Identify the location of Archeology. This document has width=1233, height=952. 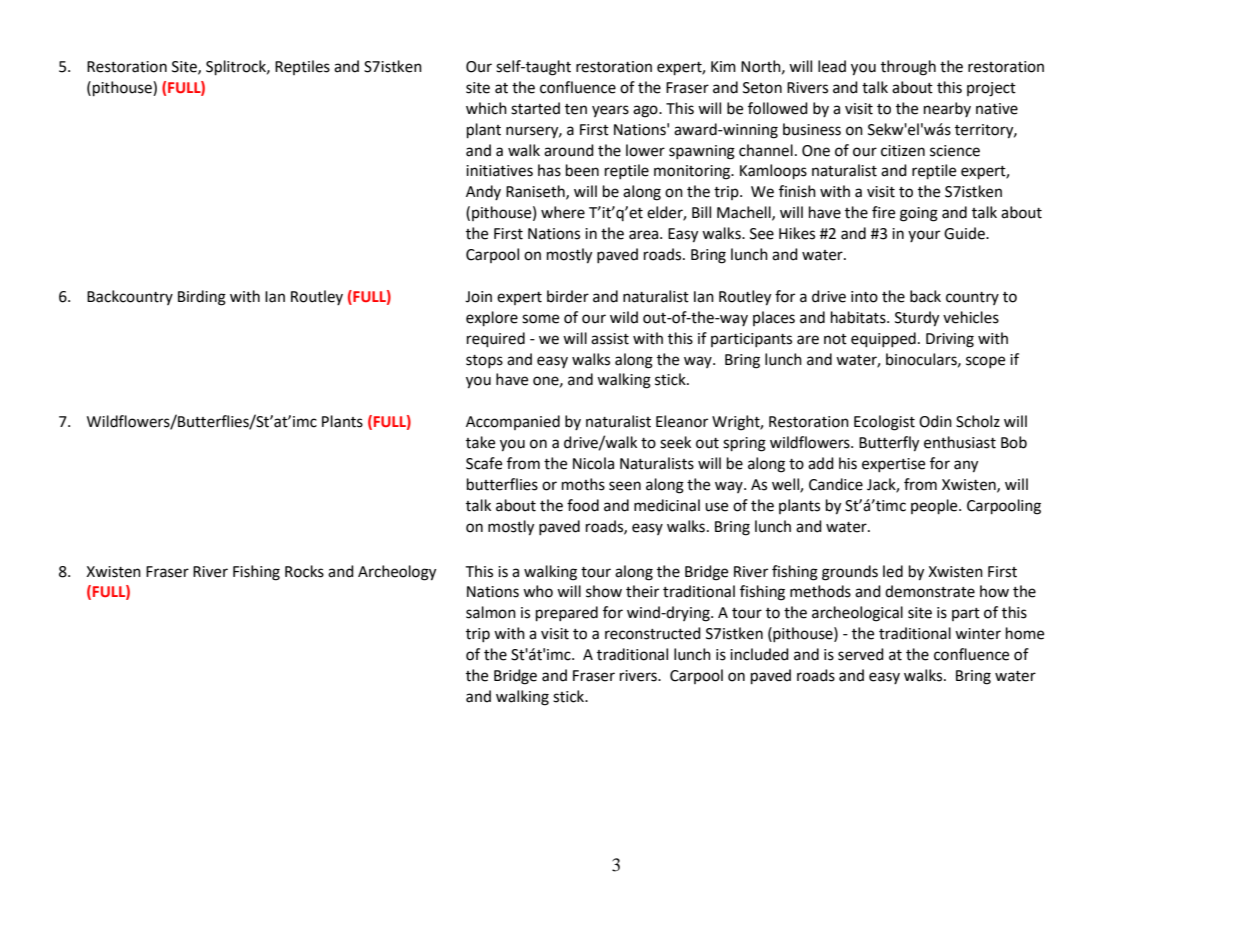
(397, 573).
